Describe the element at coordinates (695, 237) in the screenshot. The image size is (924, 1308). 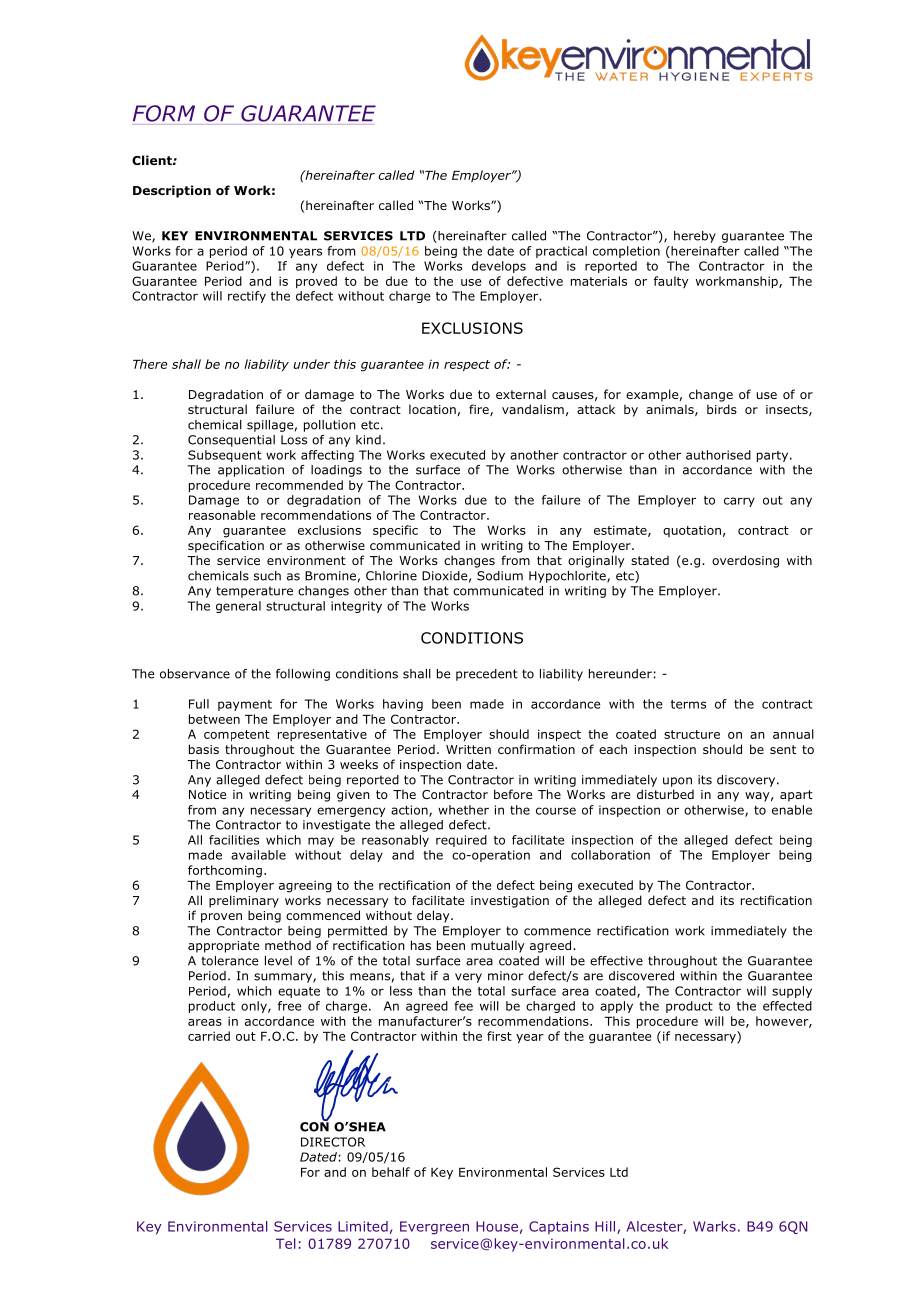
I see `hereby` at that location.
